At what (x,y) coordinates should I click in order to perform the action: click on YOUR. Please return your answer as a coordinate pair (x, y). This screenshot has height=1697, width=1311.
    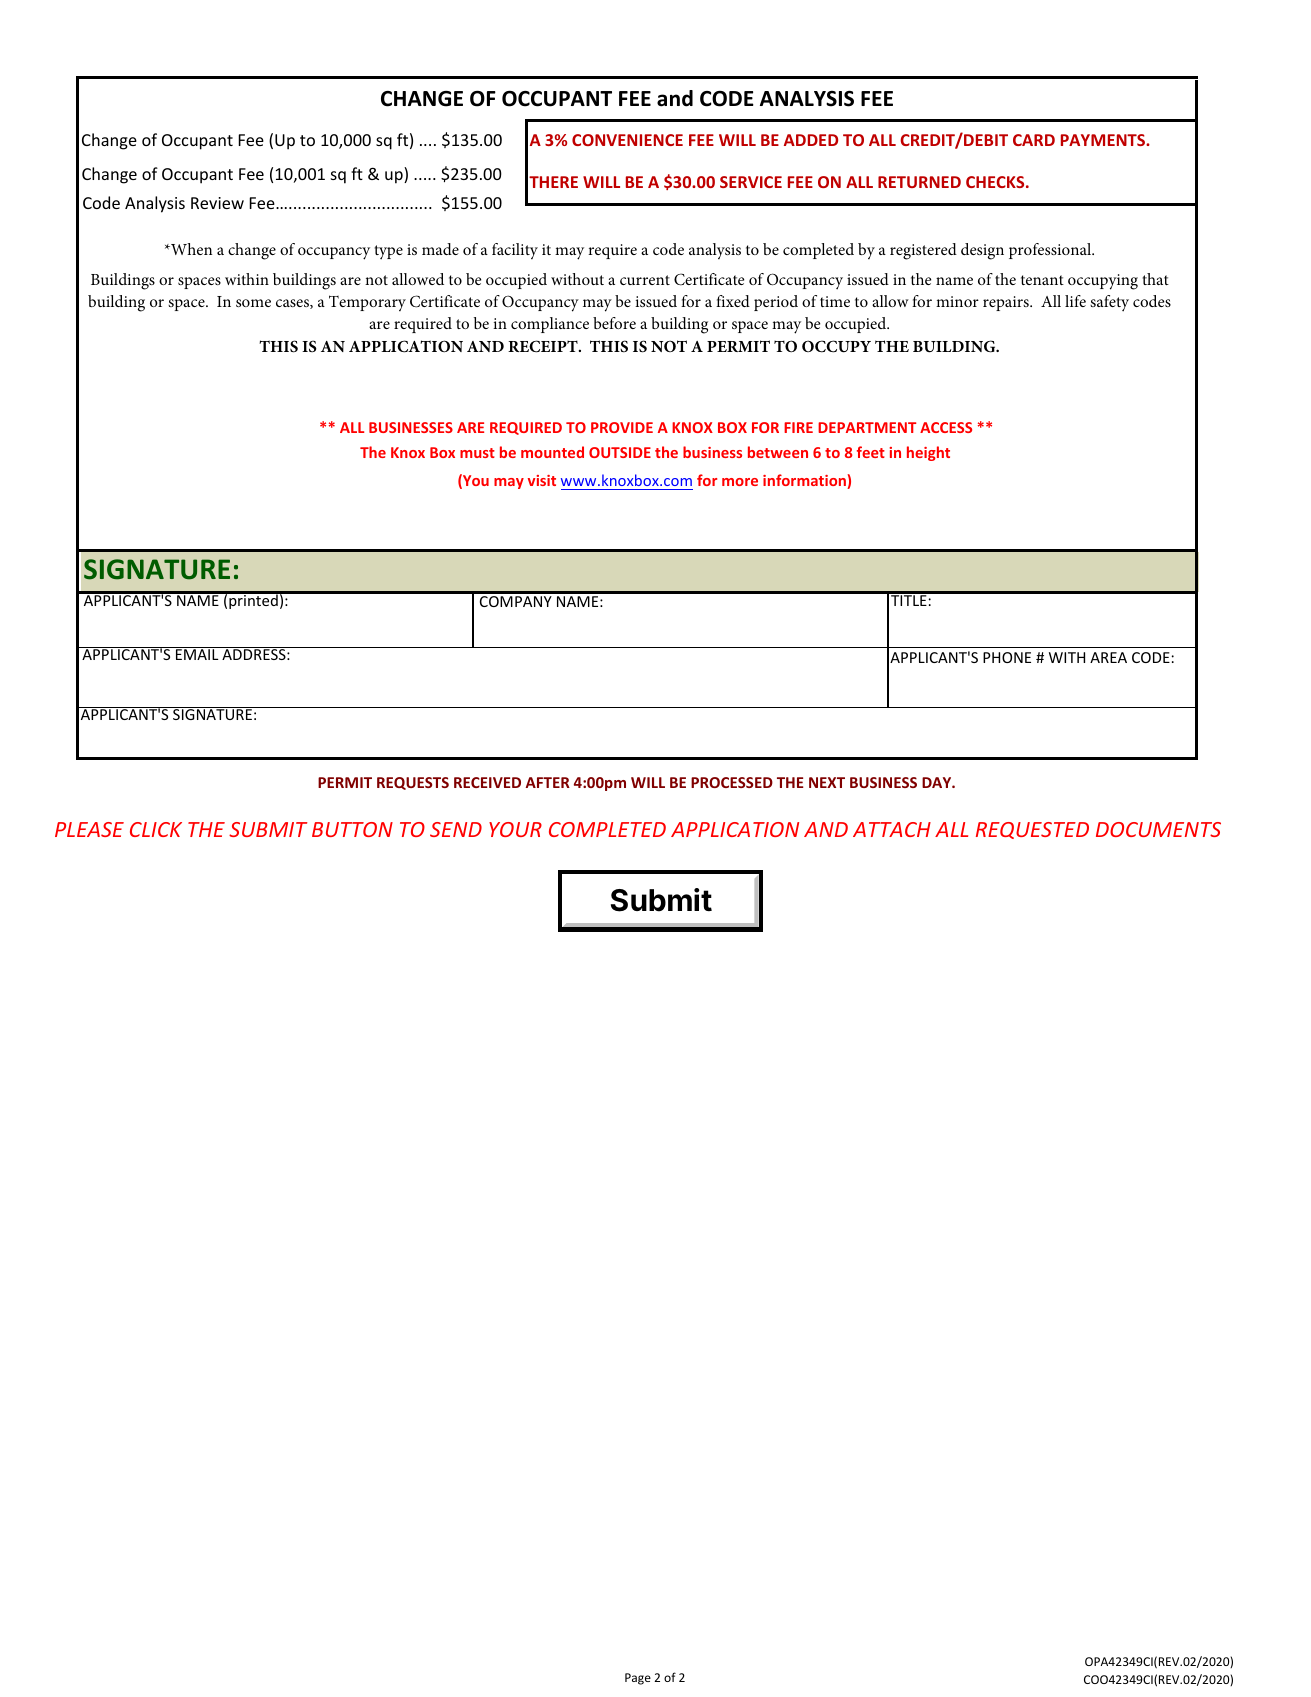
    Looking at the image, I should click on (515, 829).
